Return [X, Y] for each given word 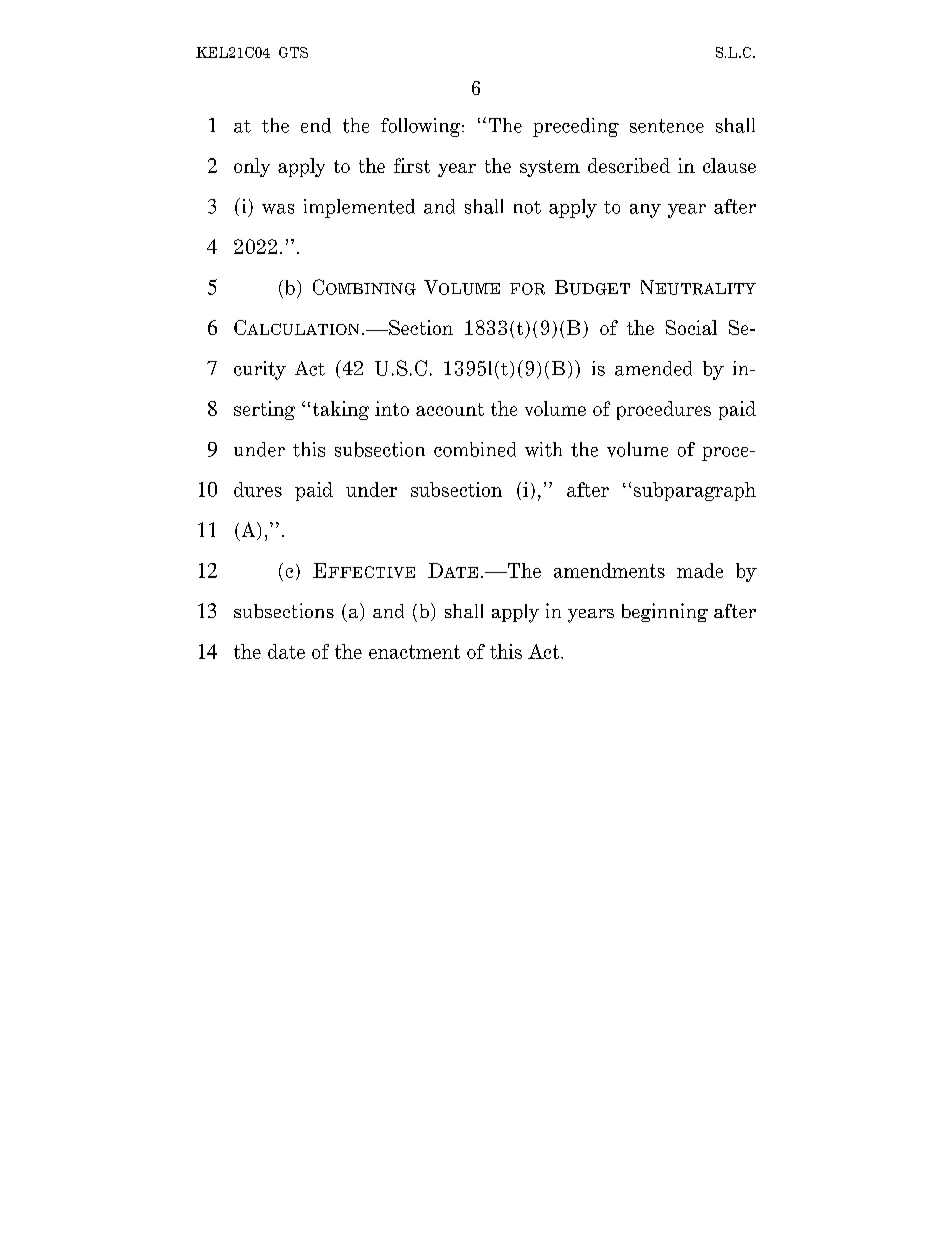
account [450, 409]
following [422, 127]
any [645, 211]
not [527, 207]
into [392, 408]
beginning [665, 612]
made [700, 570]
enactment [414, 652]
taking [341, 410]
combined [475, 449]
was [278, 209]
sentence [667, 126]
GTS [293, 52]
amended [653, 368]
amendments [609, 570]
